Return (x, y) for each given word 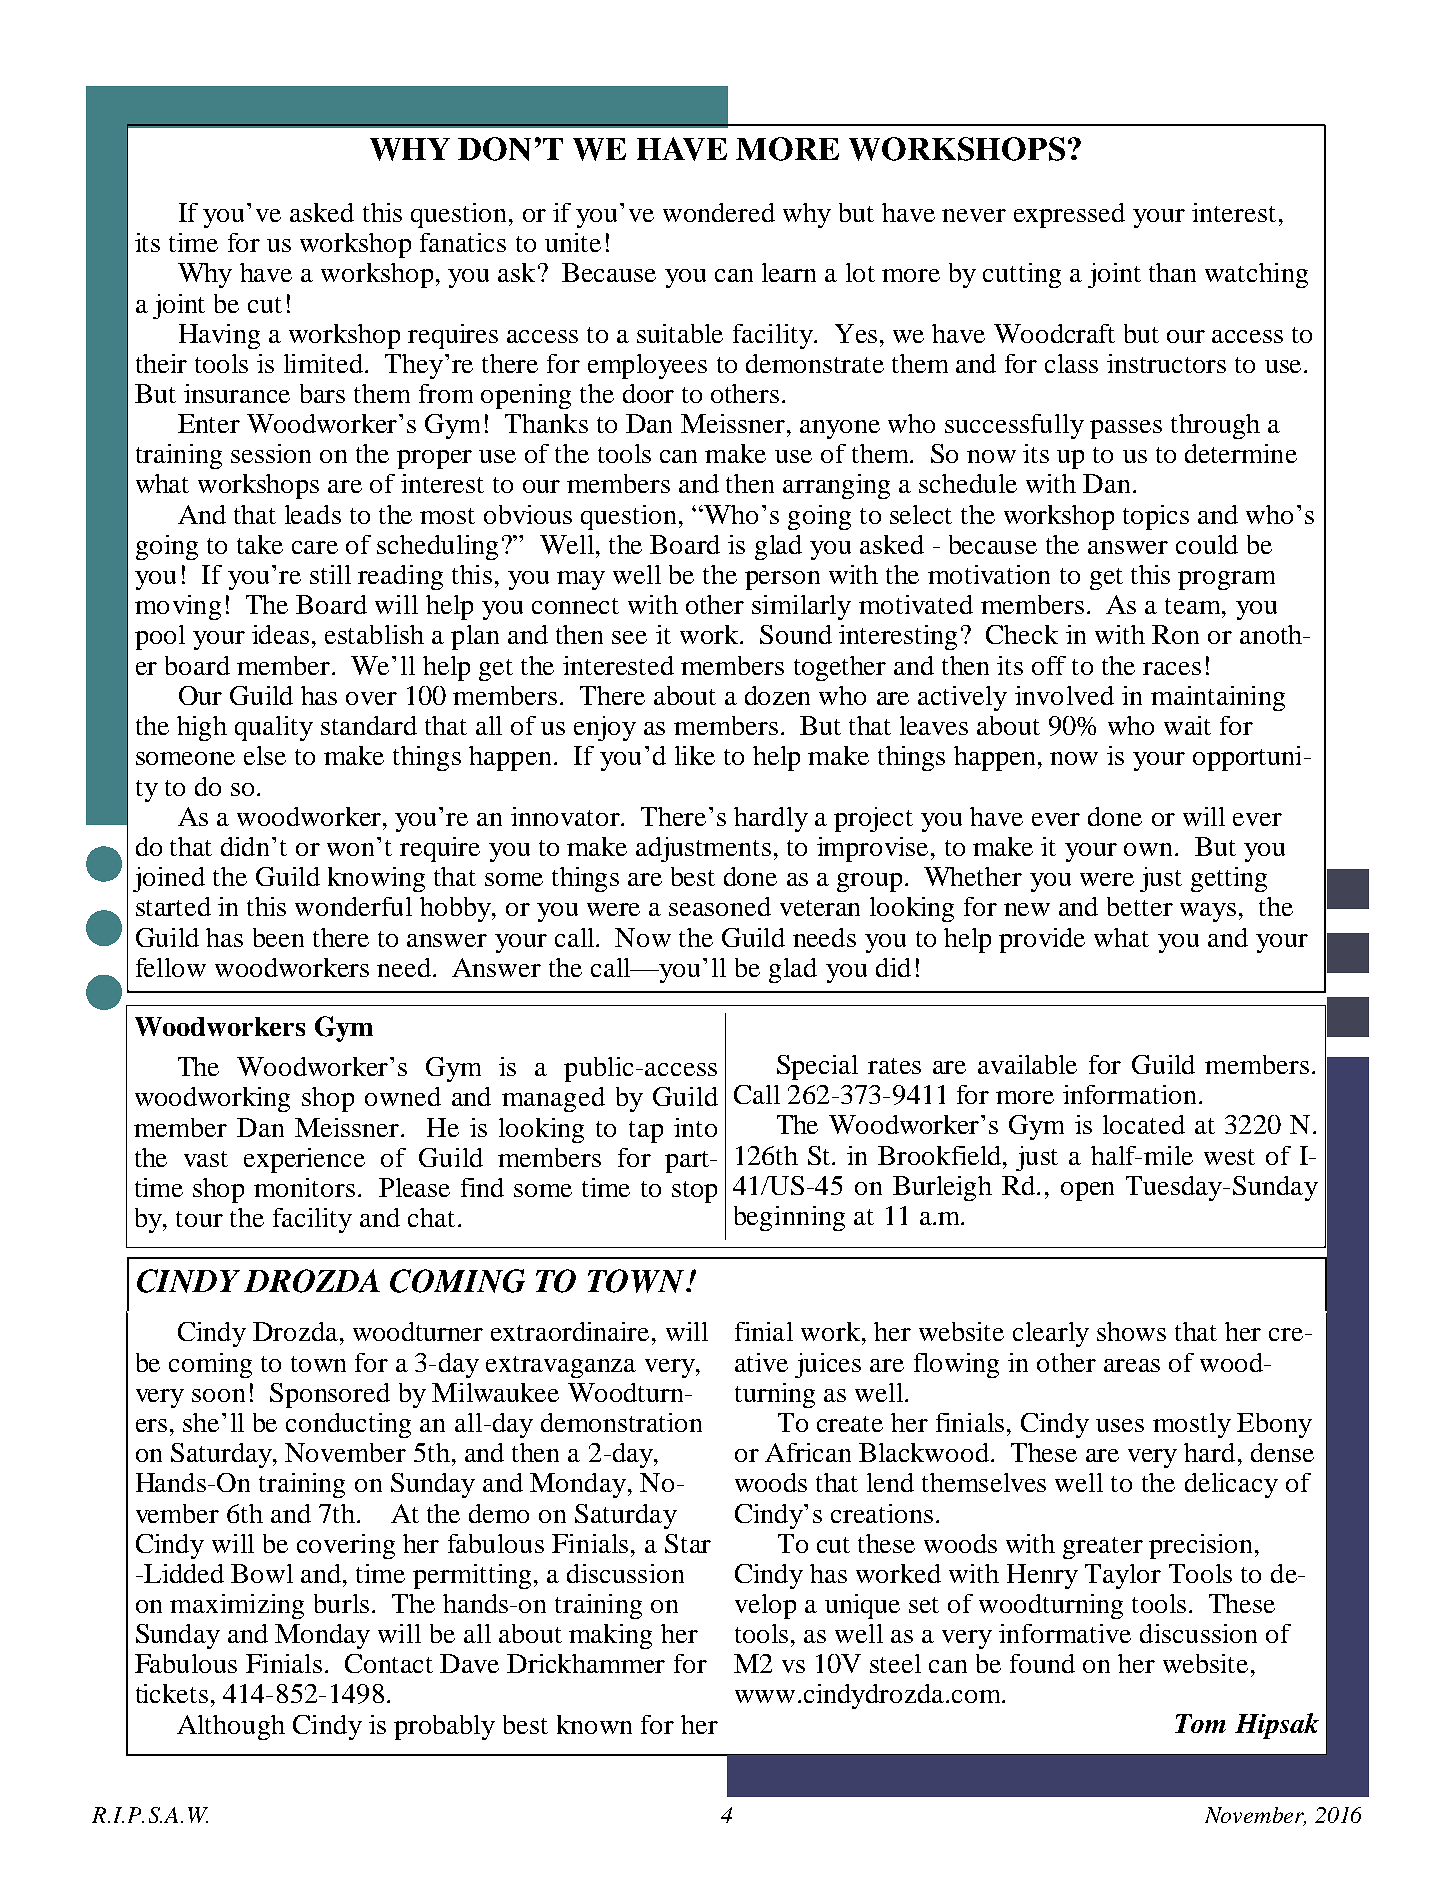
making (610, 1636)
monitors (304, 1187)
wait (1187, 725)
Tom (1200, 1723)
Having (219, 336)
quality (274, 728)
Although (231, 1727)
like (695, 755)
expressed (1069, 215)
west (1229, 1157)
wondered (719, 212)
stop (694, 1192)
